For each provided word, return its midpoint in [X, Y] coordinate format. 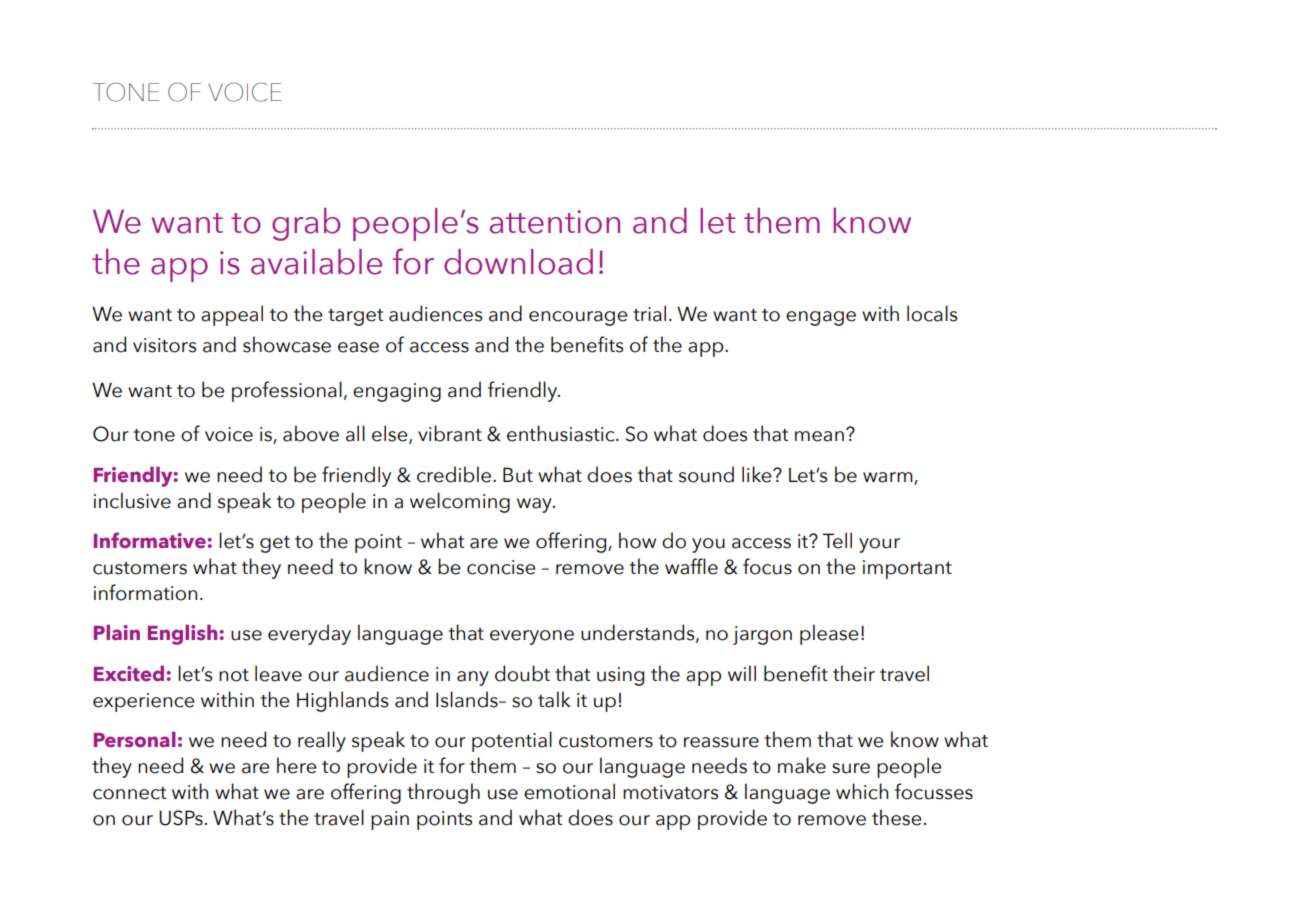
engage [821, 318]
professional [287, 391]
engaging [397, 392]
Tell [837, 540]
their [854, 673]
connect [129, 793]
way [535, 505]
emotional [569, 791]
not [234, 675]
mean [819, 436]
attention [555, 222]
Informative [150, 540]
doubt [522, 673]
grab [306, 224]
